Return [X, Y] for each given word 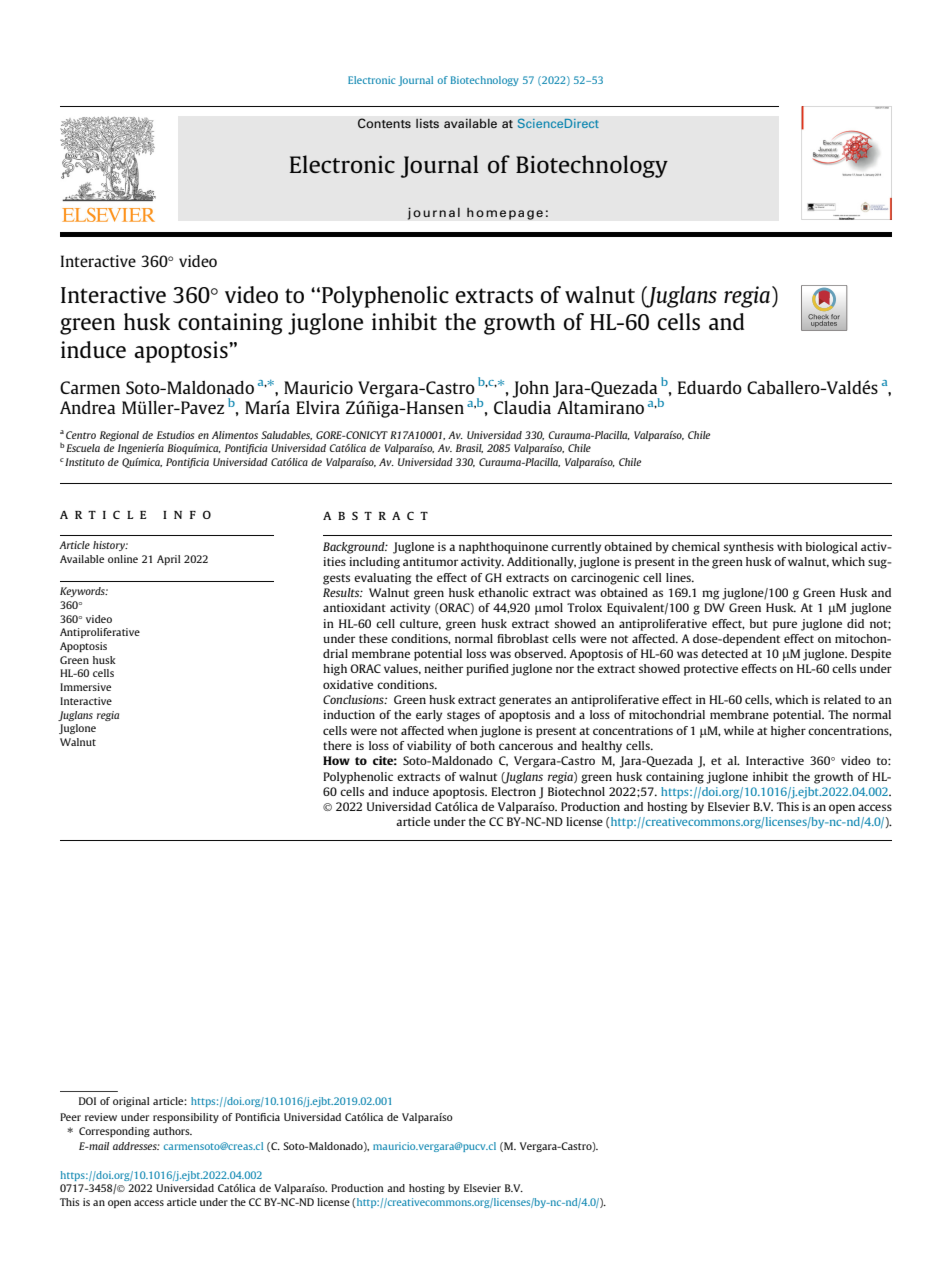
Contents [384, 123]
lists [427, 123]
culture [420, 624]
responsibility [186, 1118]
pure [785, 626]
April [168, 560]
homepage [505, 213]
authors [172, 1131]
